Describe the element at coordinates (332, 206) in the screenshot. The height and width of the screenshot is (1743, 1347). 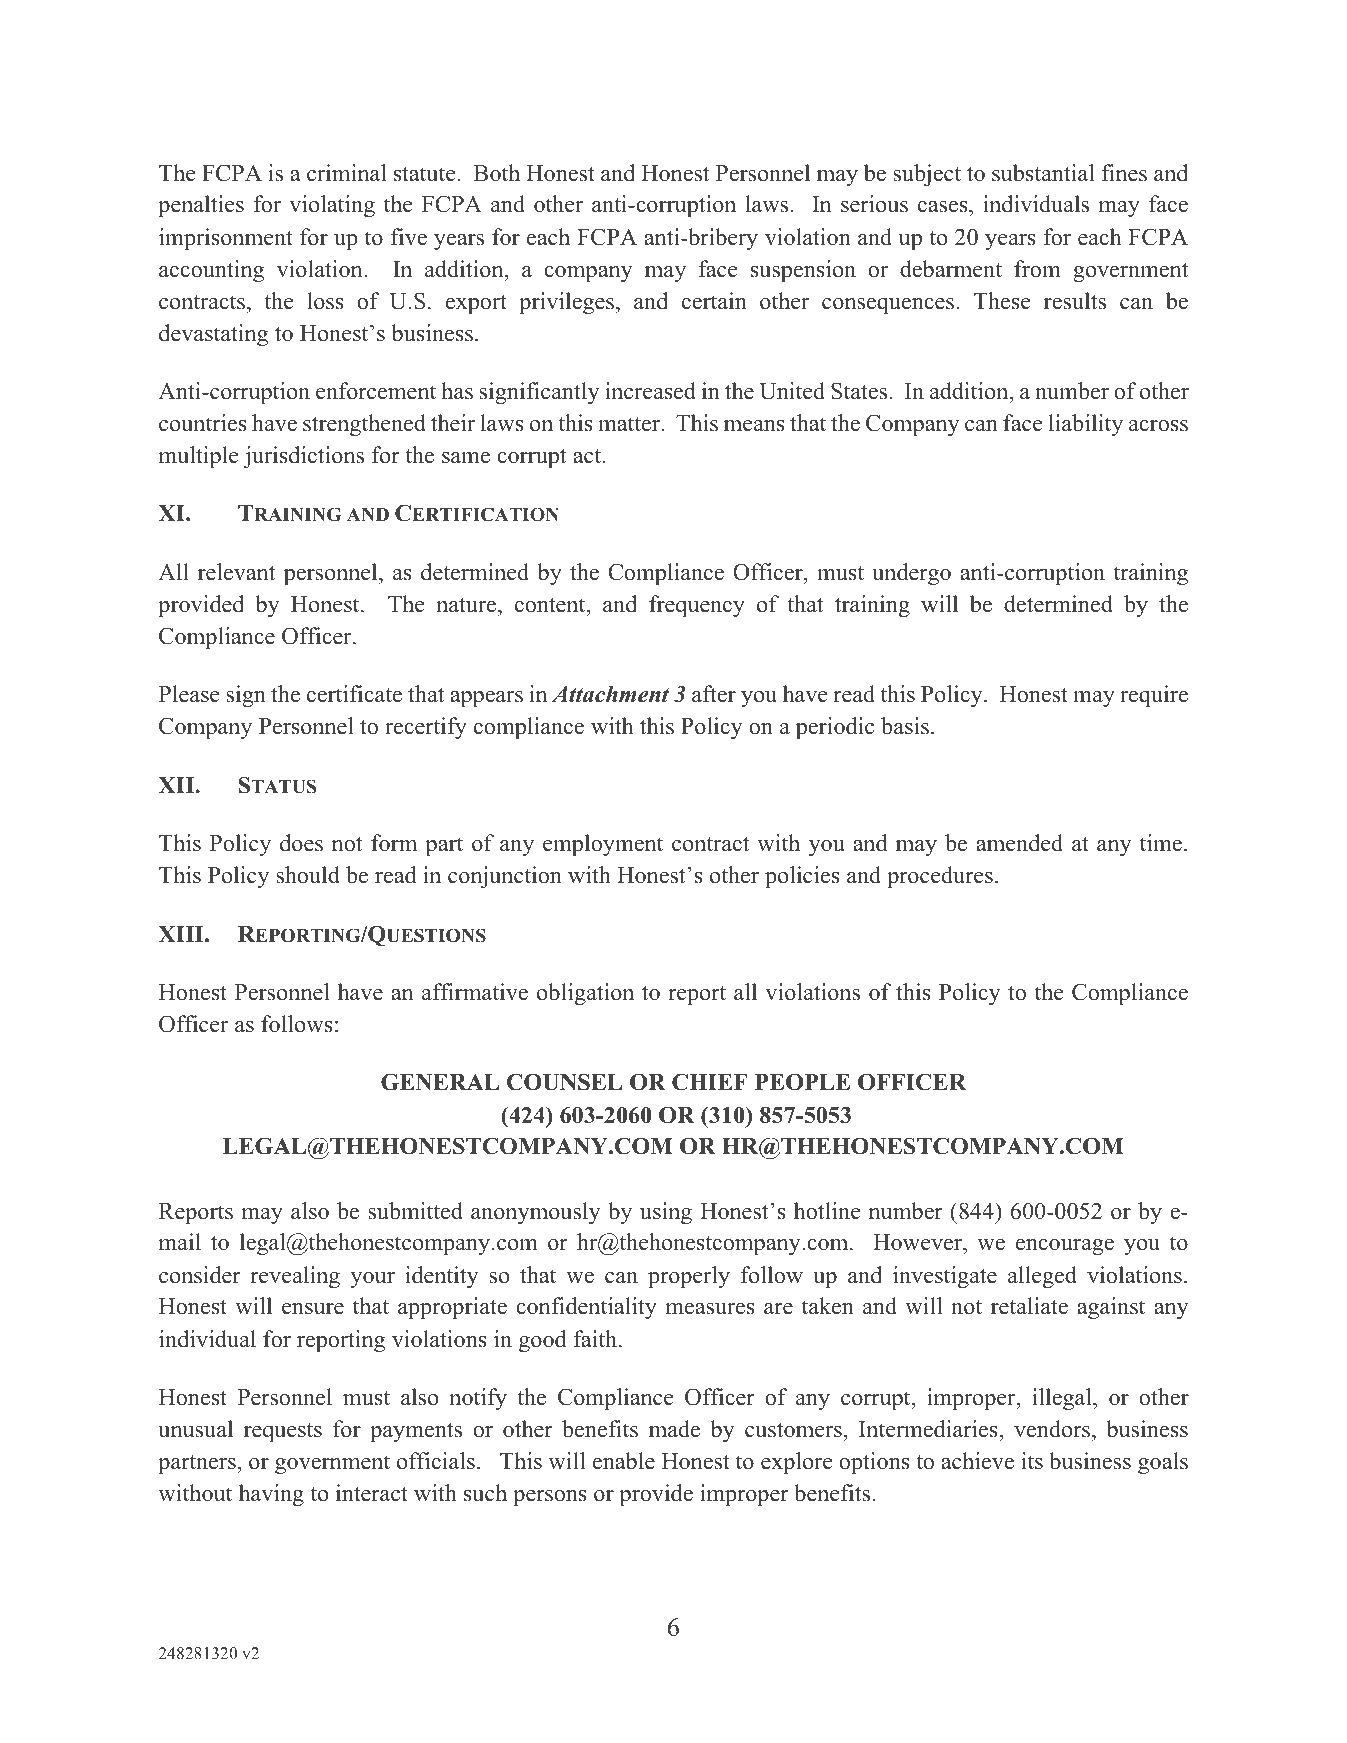
I see `violating` at that location.
